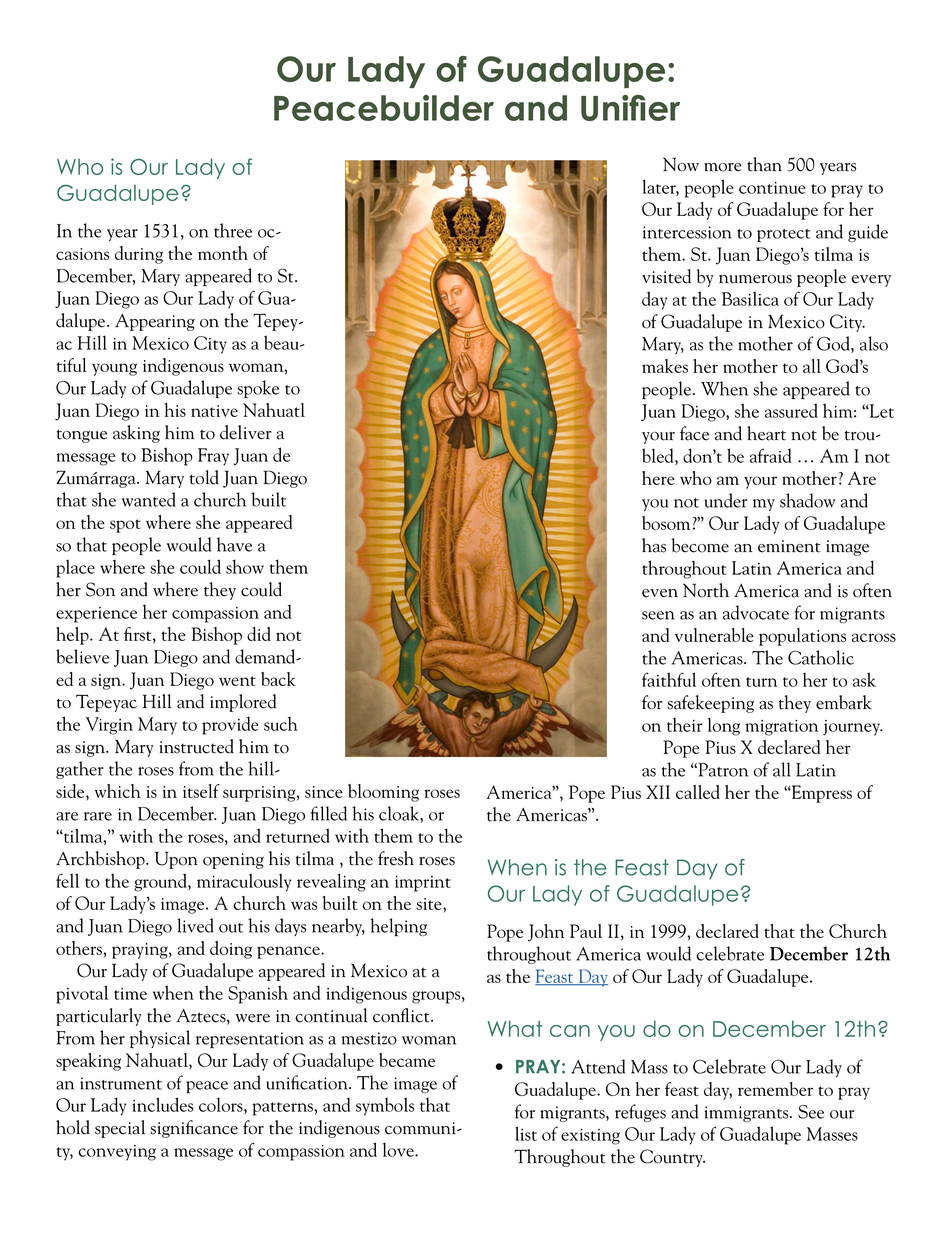 The height and width of the document is (1233, 952). Describe the element at coordinates (383, 793) in the document. I see `blooming` at that location.
